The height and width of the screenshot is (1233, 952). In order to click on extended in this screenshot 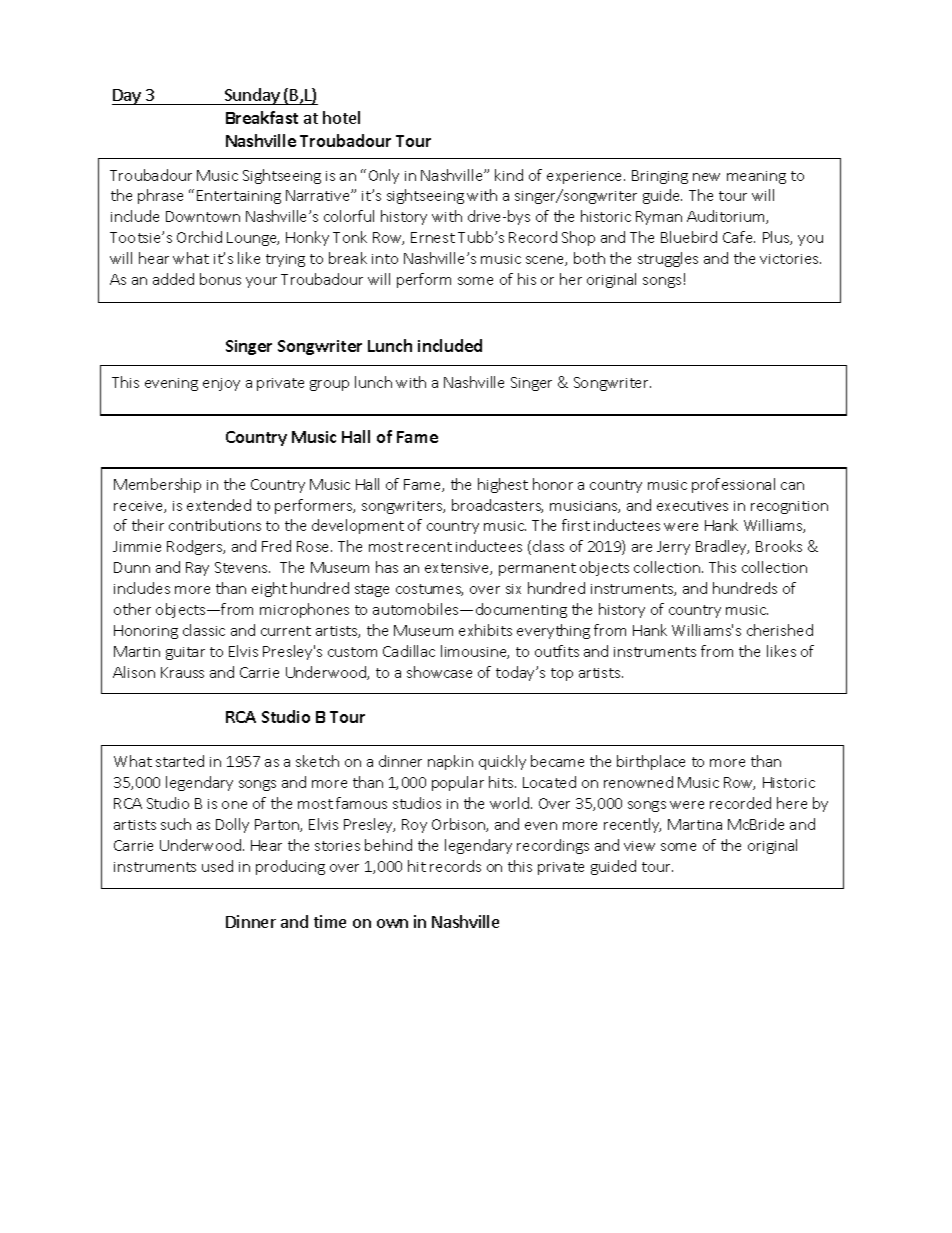, I will do `click(219, 505)`.
